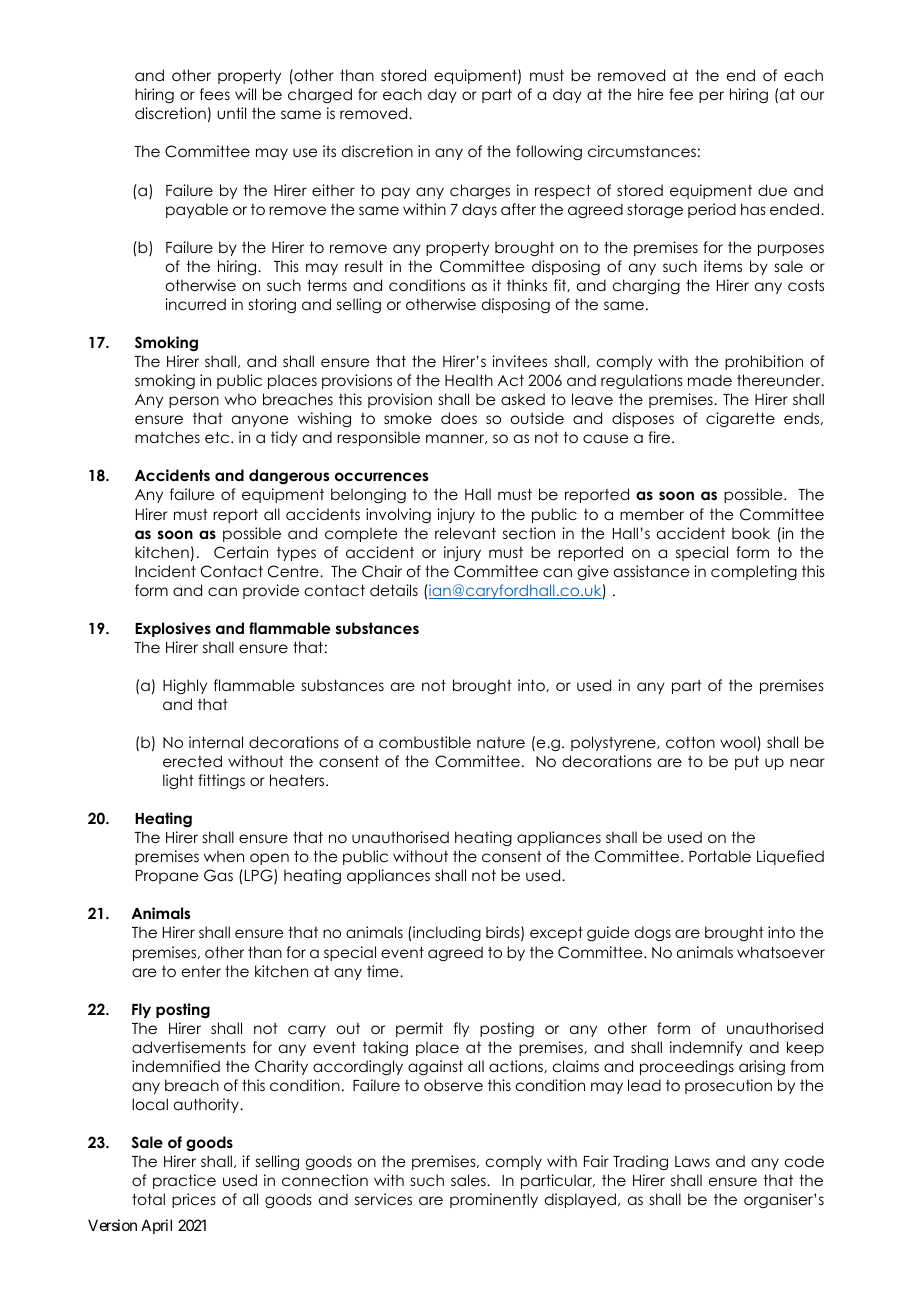  Describe the element at coordinates (465, 533) in the image. I see `relevant` at that location.
